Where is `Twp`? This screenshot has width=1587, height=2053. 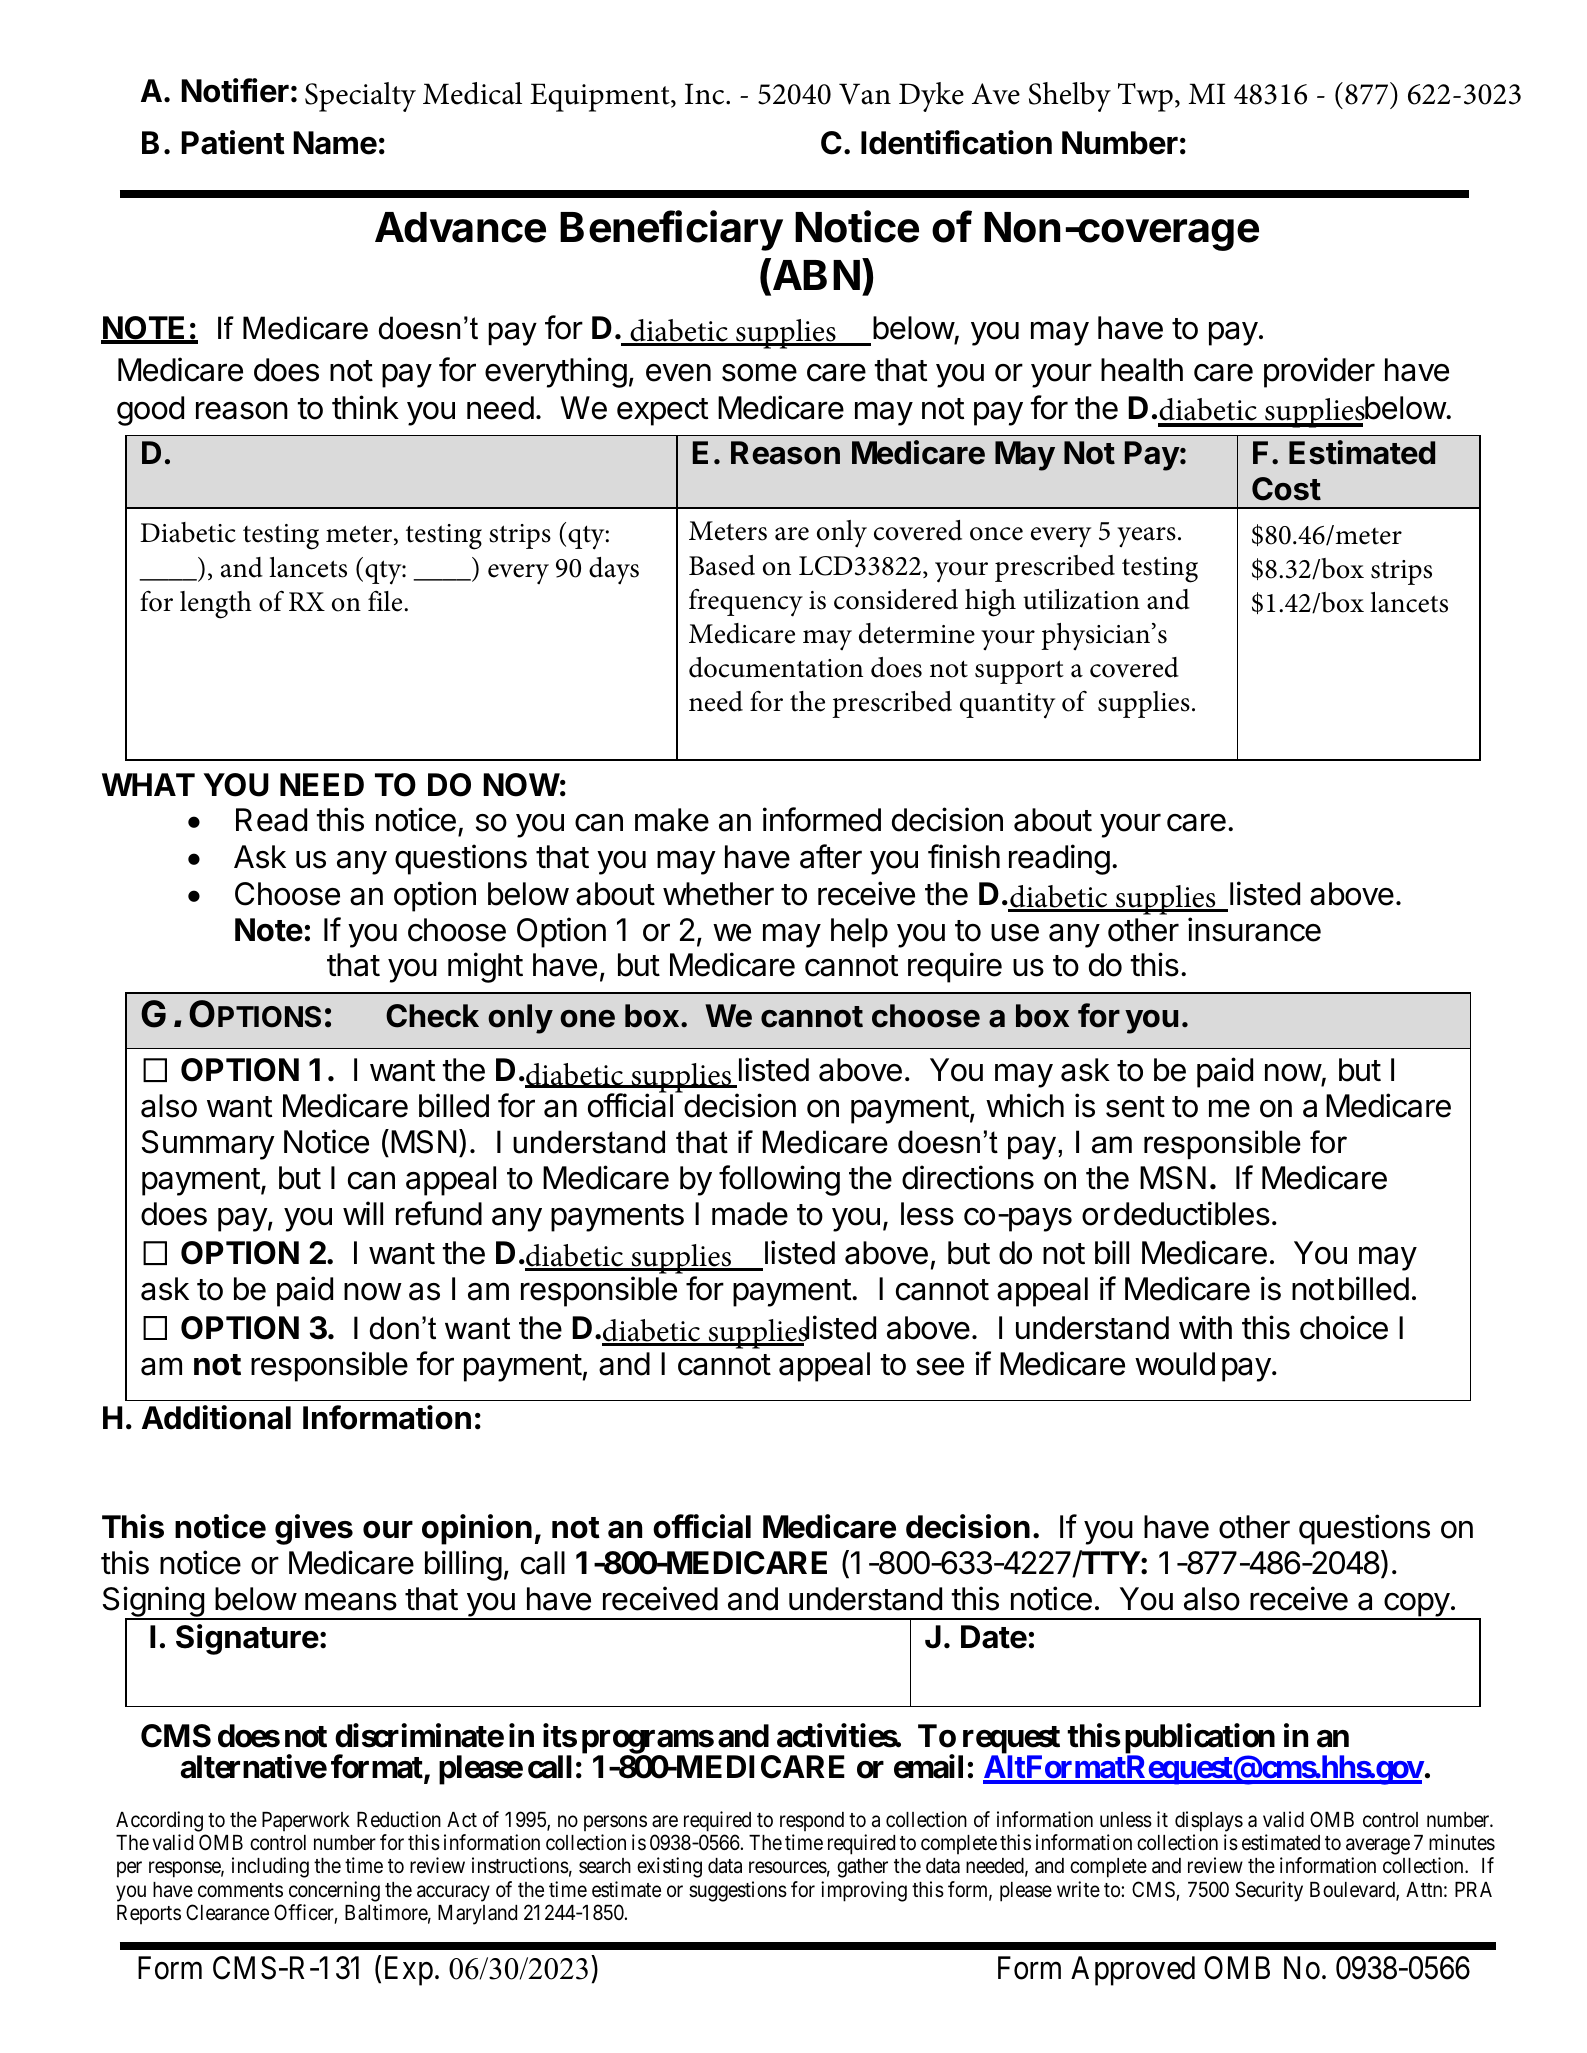
Twp is located at coordinates (1145, 97).
